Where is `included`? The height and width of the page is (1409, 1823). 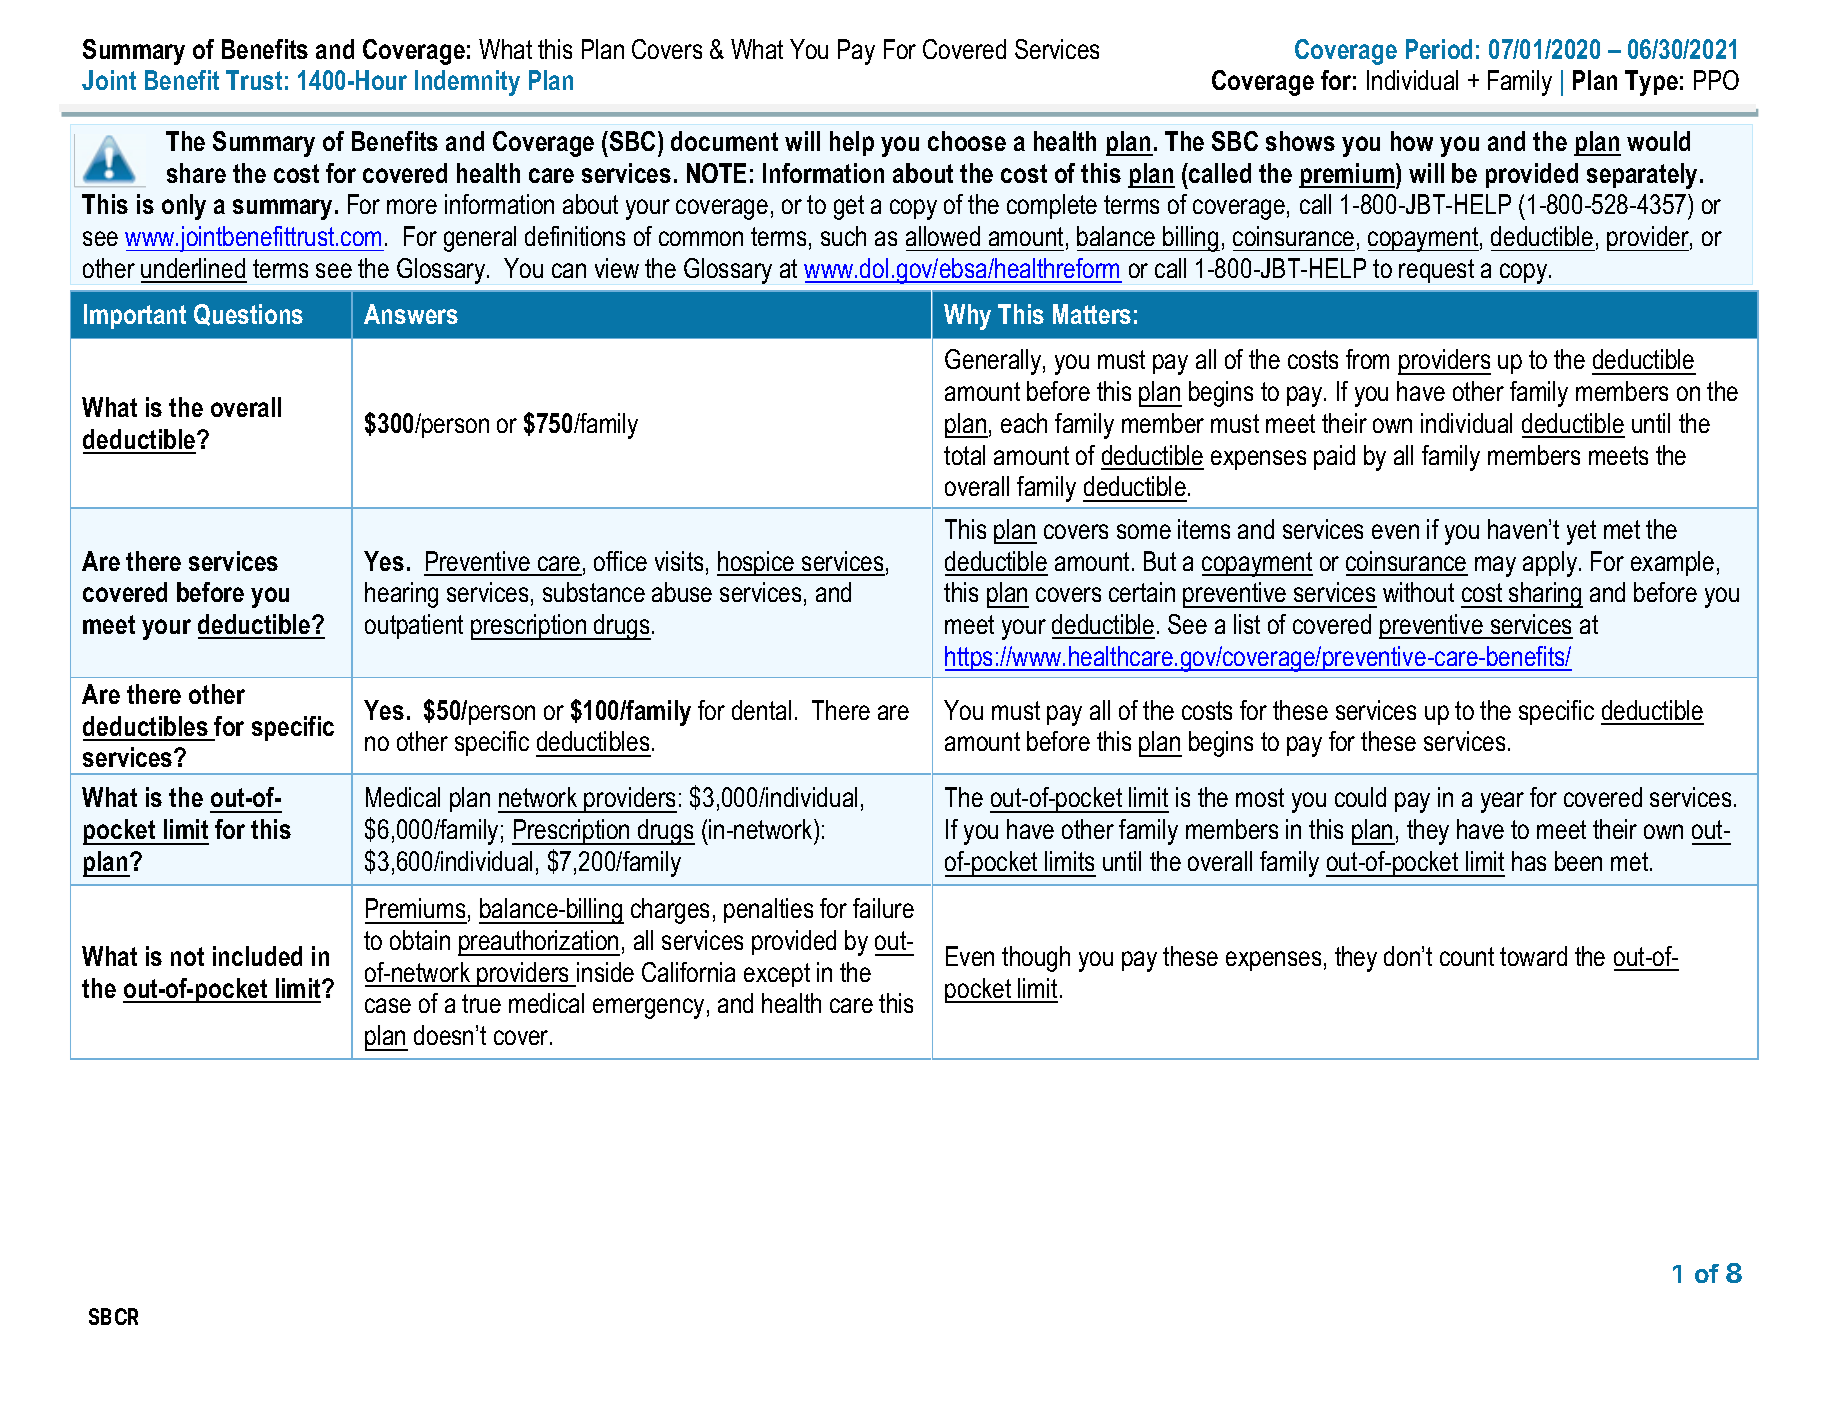 included is located at coordinates (257, 956).
